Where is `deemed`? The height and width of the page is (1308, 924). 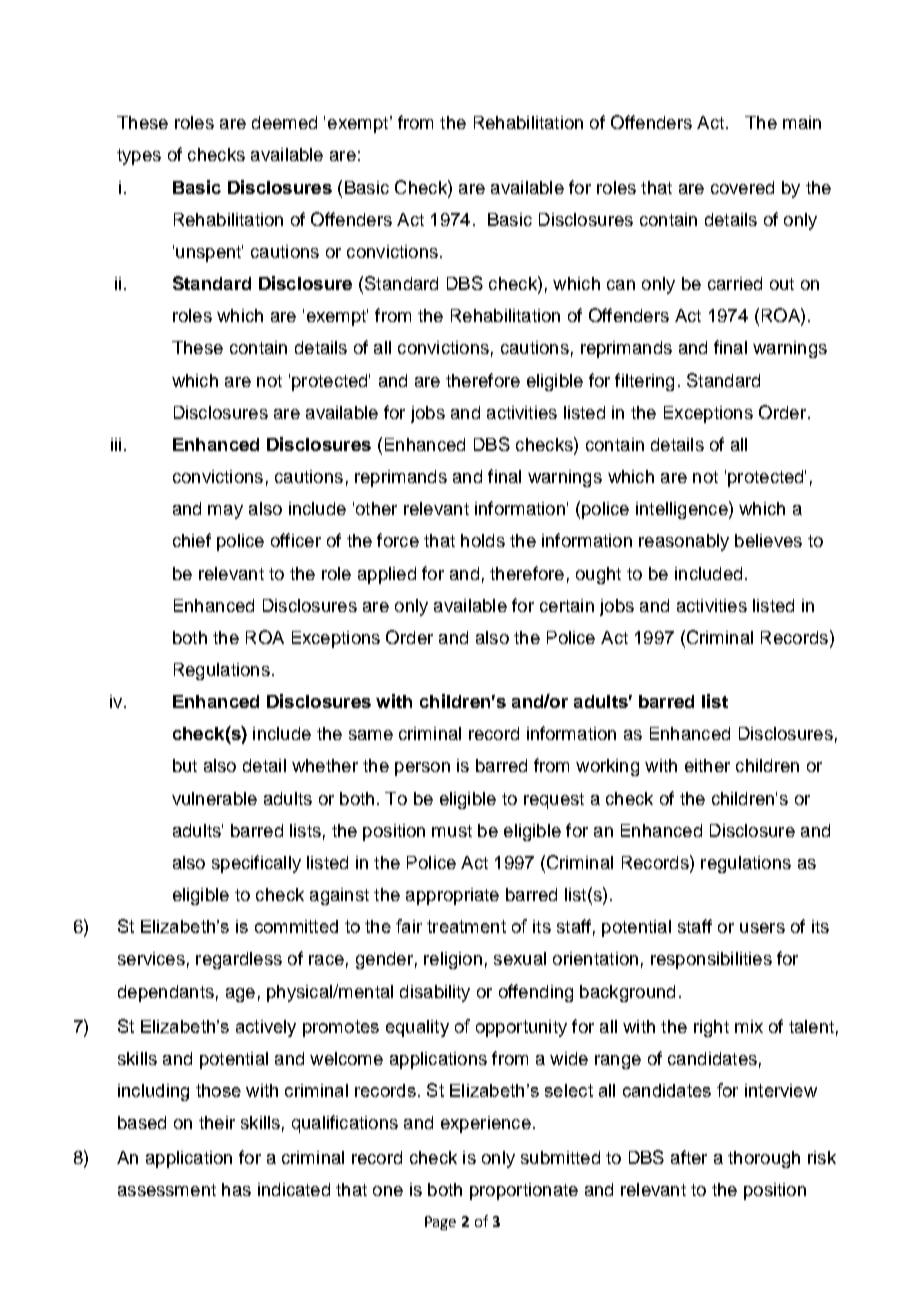 deemed is located at coordinates (284, 122).
